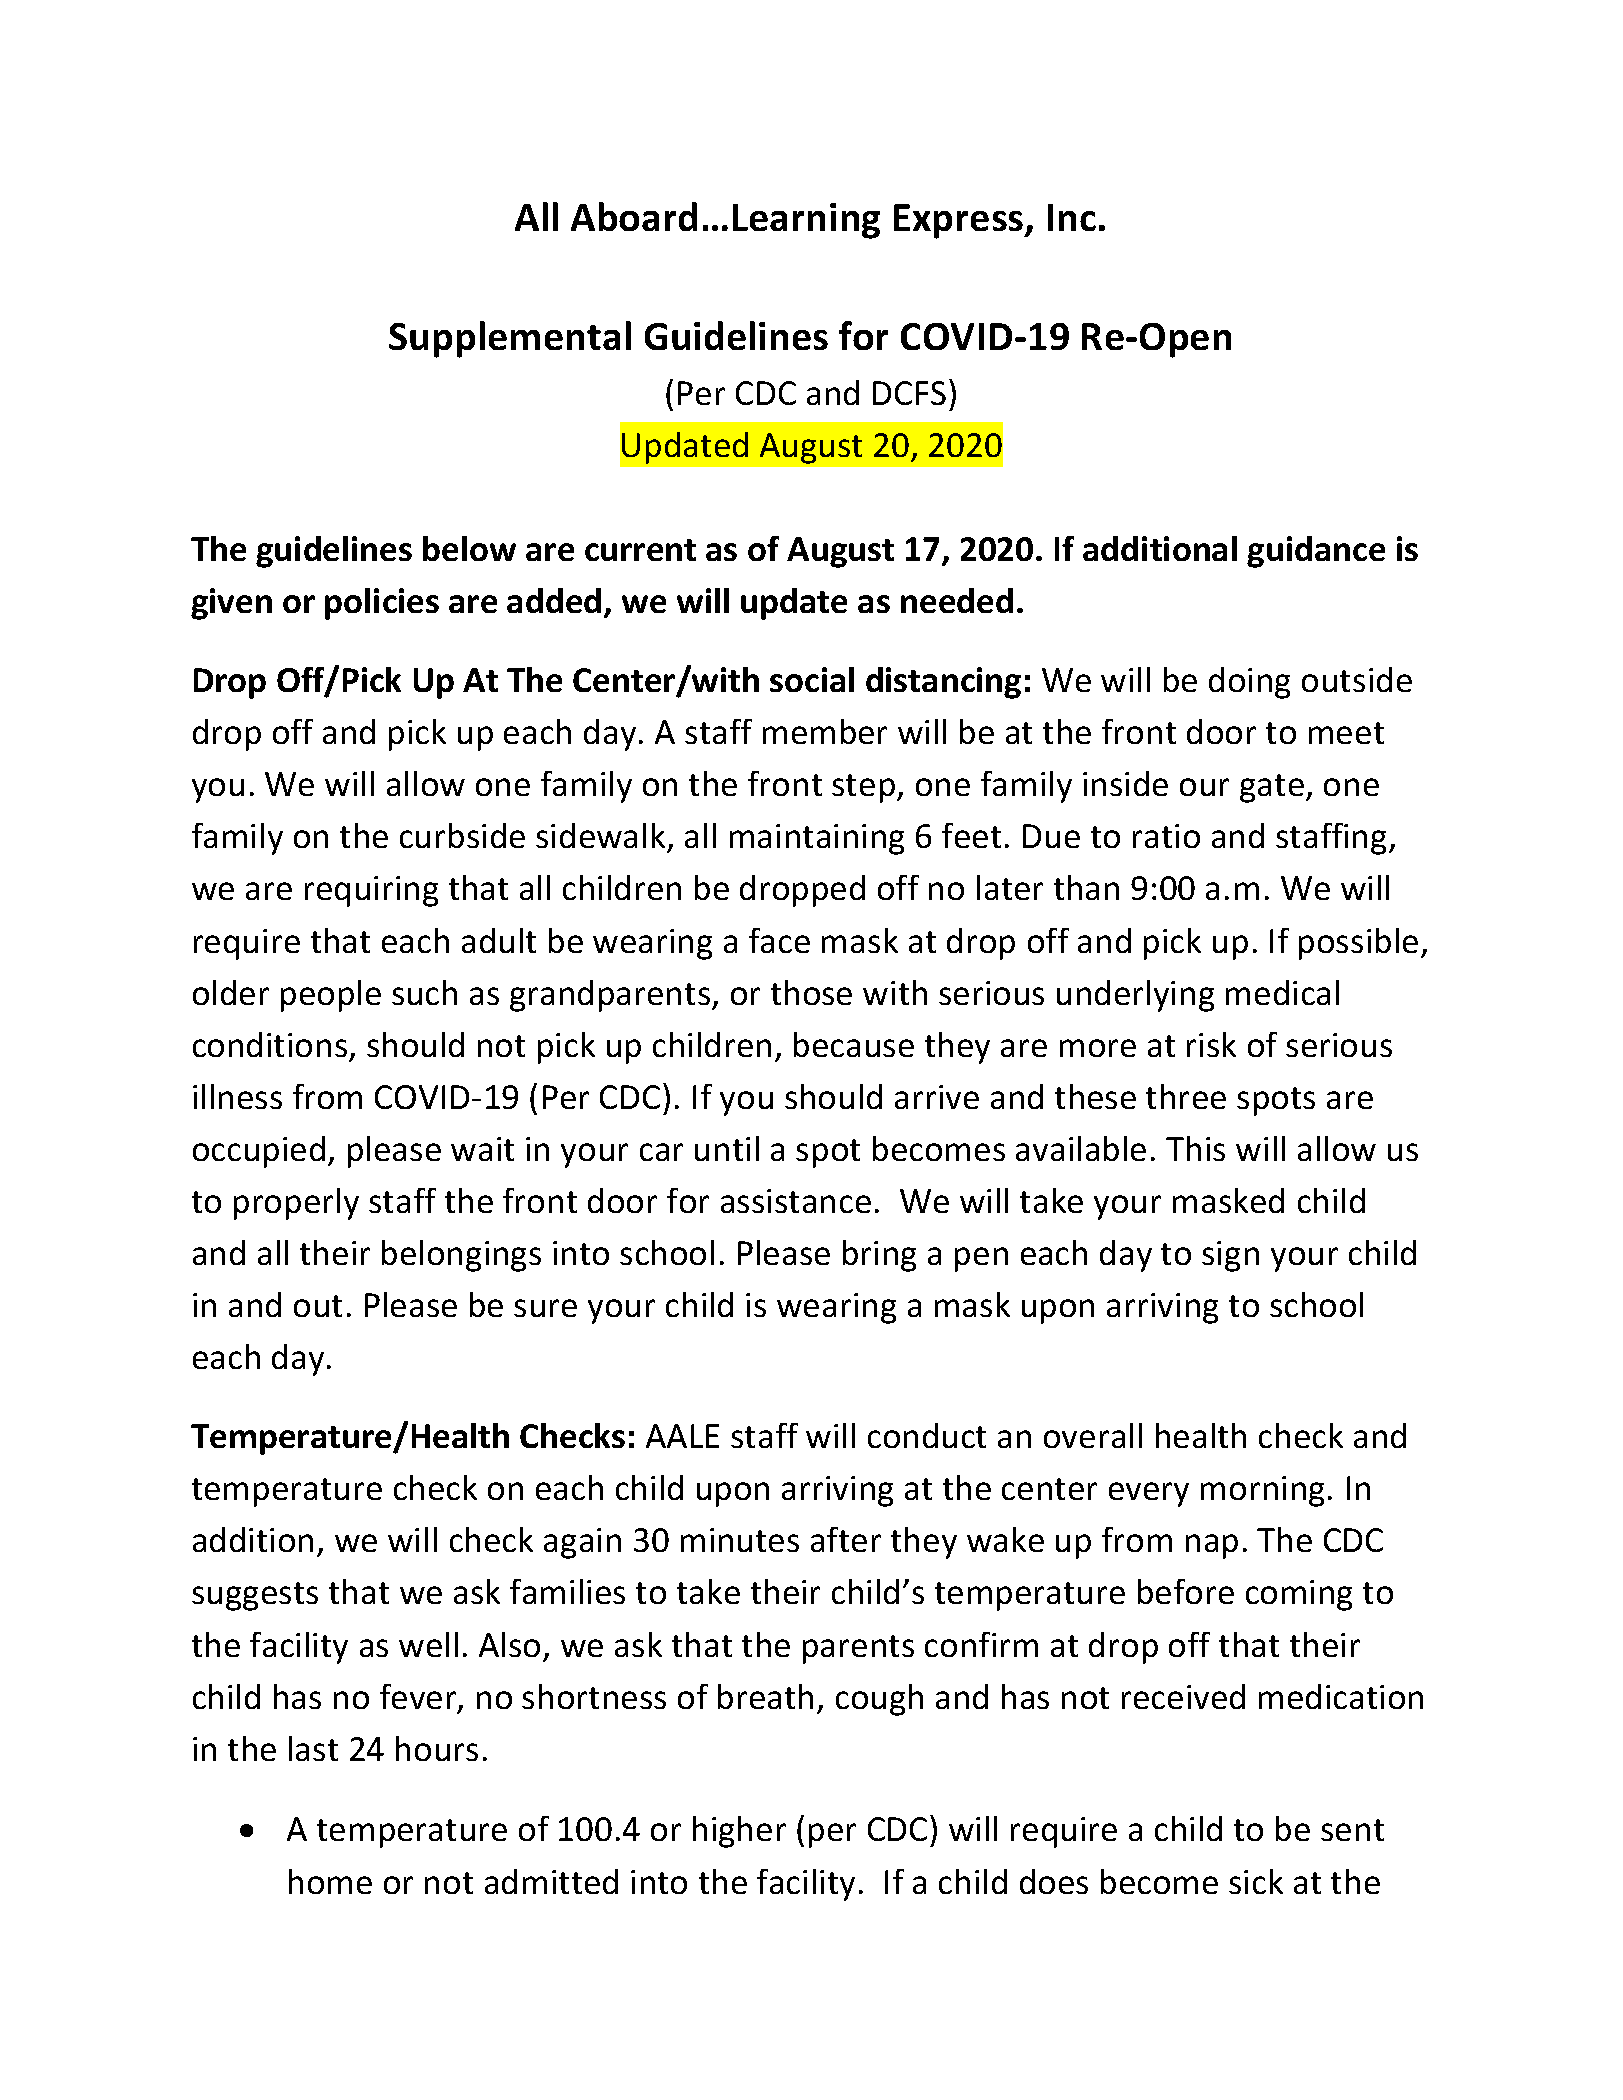  What do you see at coordinates (1072, 217) in the screenshot?
I see `Inc` at bounding box center [1072, 217].
